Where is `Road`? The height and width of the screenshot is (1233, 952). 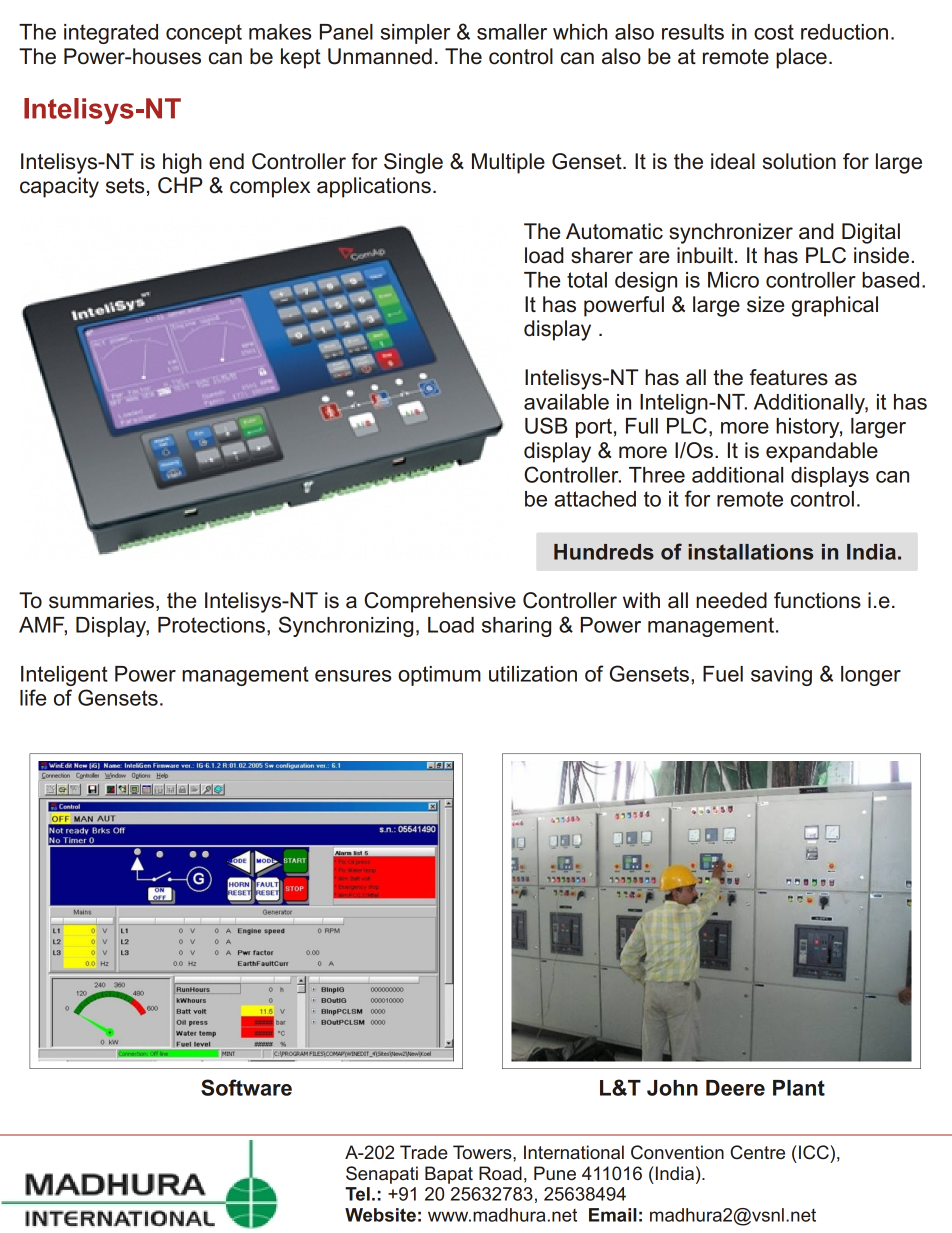 Road is located at coordinates (500, 1173).
